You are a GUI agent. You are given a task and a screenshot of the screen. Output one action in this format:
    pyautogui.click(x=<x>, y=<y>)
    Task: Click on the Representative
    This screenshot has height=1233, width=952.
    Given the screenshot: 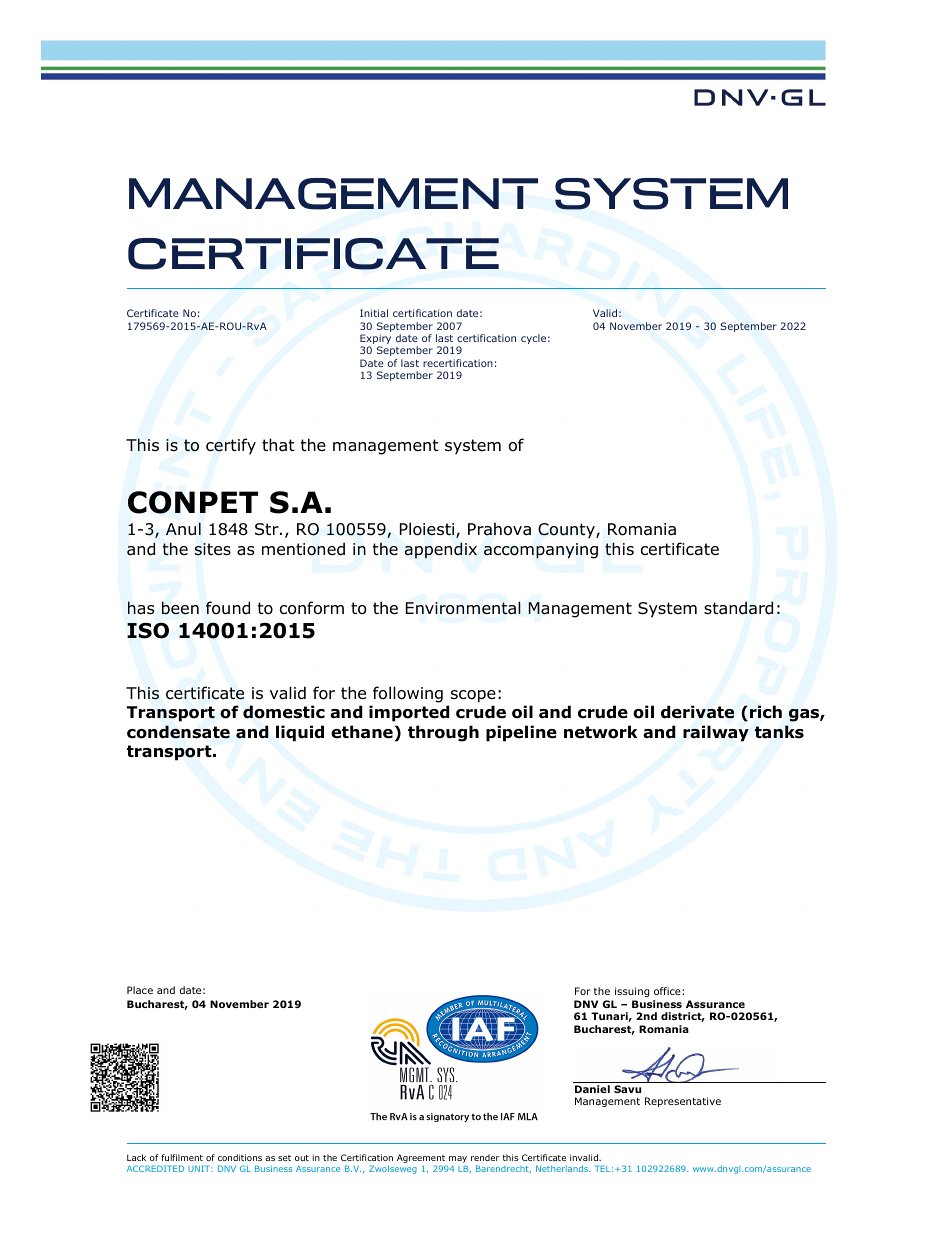 What is the action you would take?
    pyautogui.click(x=683, y=1102)
